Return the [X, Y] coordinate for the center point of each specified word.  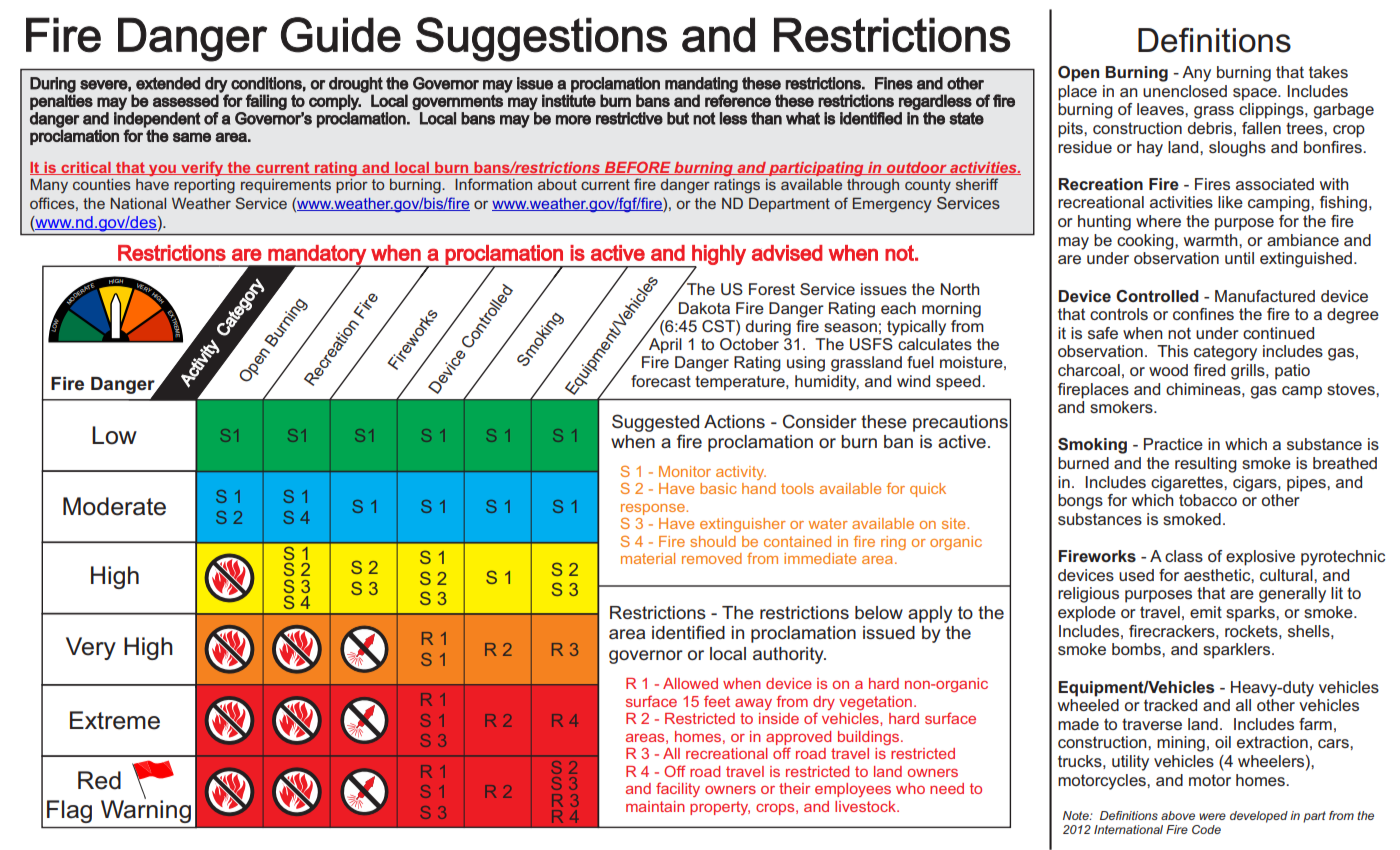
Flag [69, 811]
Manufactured [1265, 296]
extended [168, 83]
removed [712, 558]
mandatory [317, 256]
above [1178, 815]
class [1184, 556]
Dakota [704, 308]
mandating [701, 86]
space [1256, 94]
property [720, 808]
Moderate [114, 506]
